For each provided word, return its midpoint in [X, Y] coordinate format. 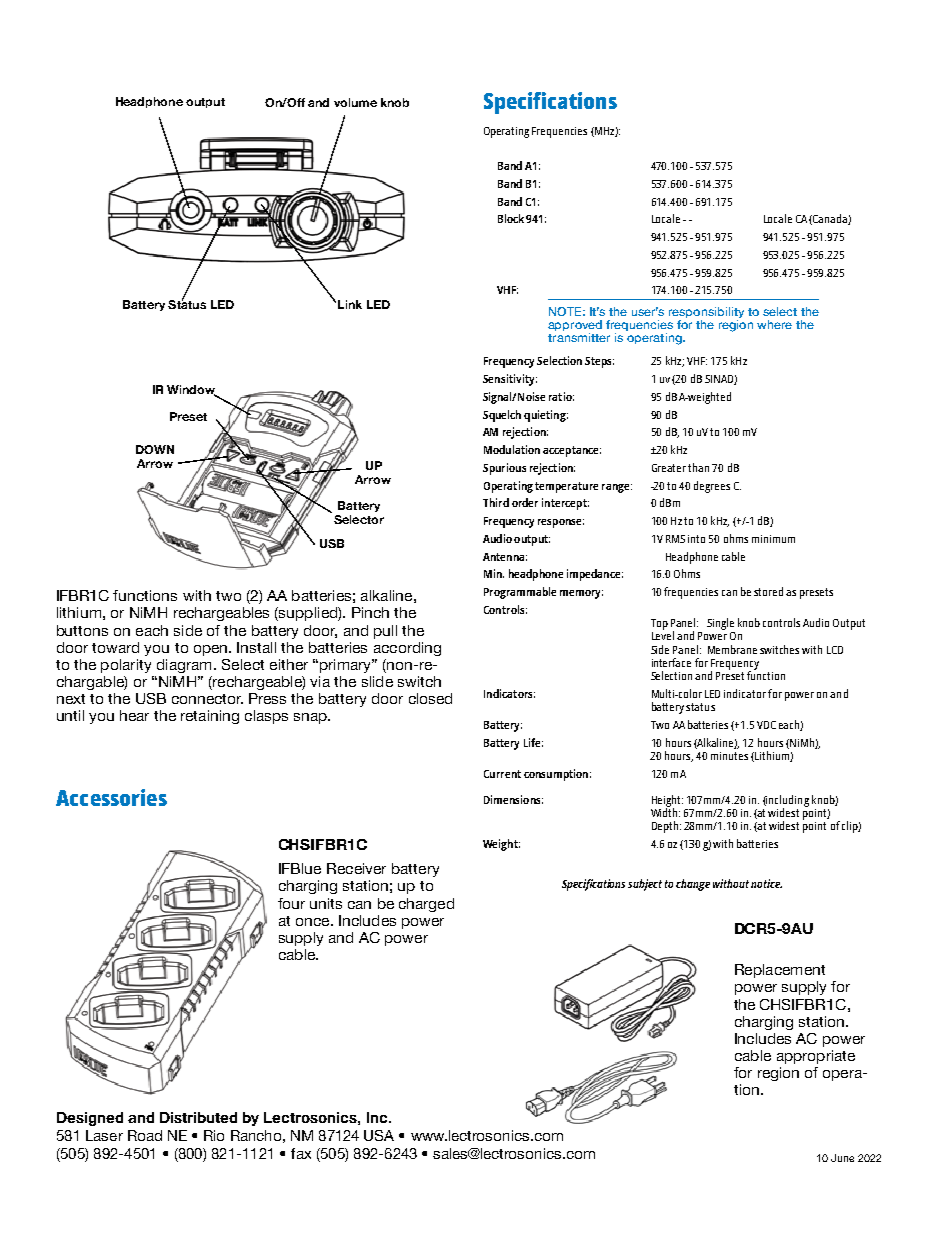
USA [379, 1135]
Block [511, 218]
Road [145, 1135]
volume [355, 102]
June [842, 1158]
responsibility [706, 314]
